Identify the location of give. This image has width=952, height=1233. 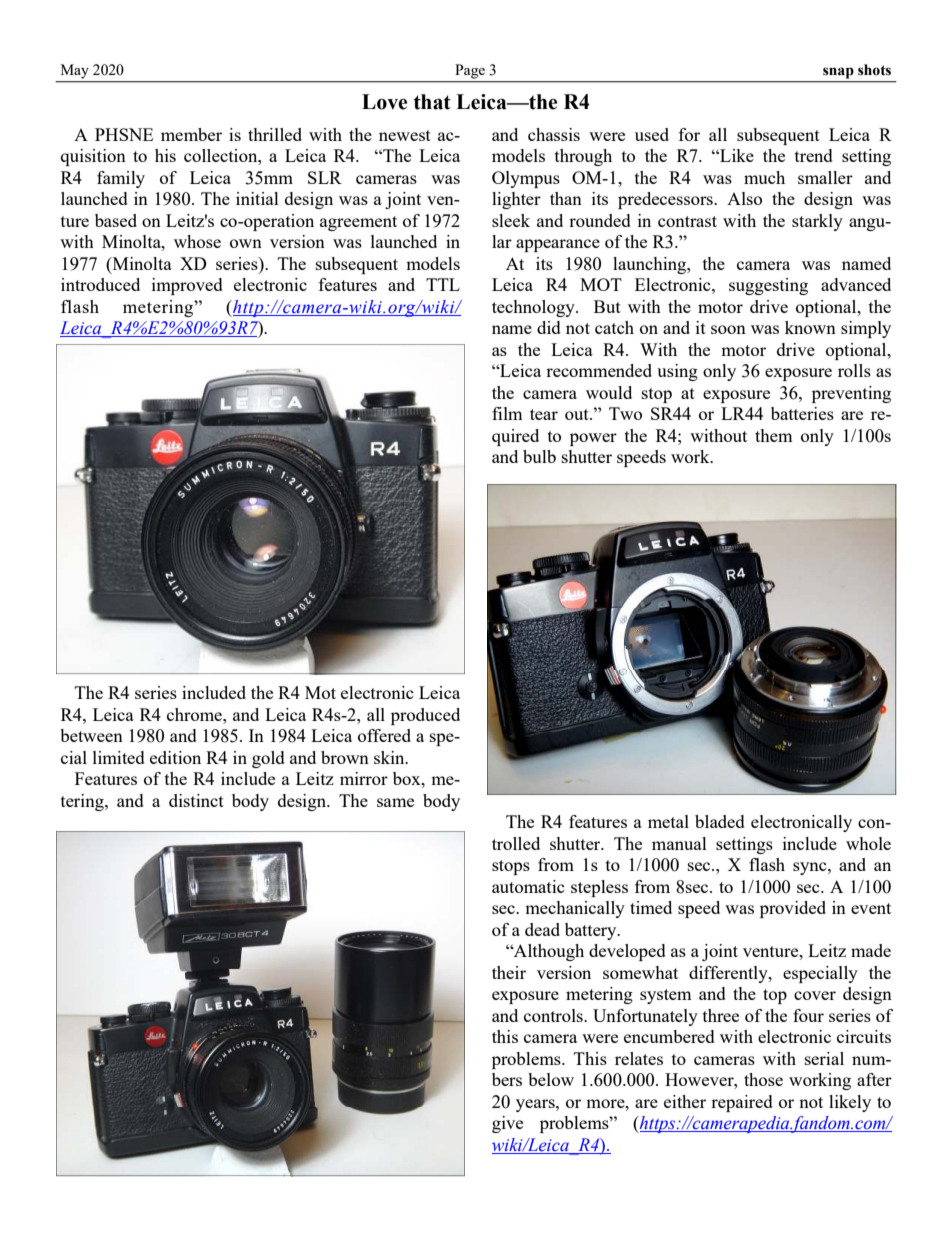
(507, 1124).
